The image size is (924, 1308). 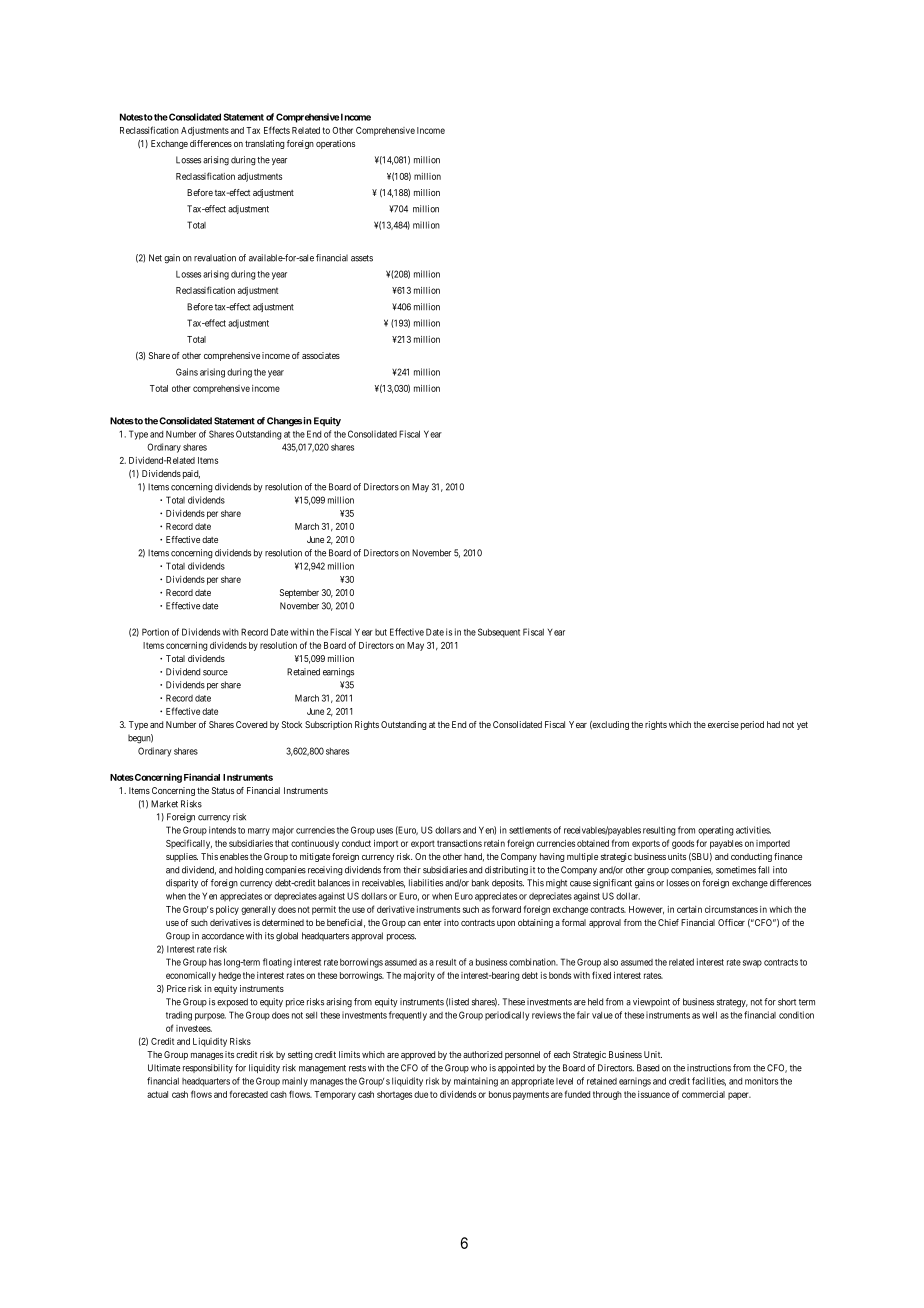 What do you see at coordinates (723, 724) in the image?
I see `exercise` at bounding box center [723, 724].
